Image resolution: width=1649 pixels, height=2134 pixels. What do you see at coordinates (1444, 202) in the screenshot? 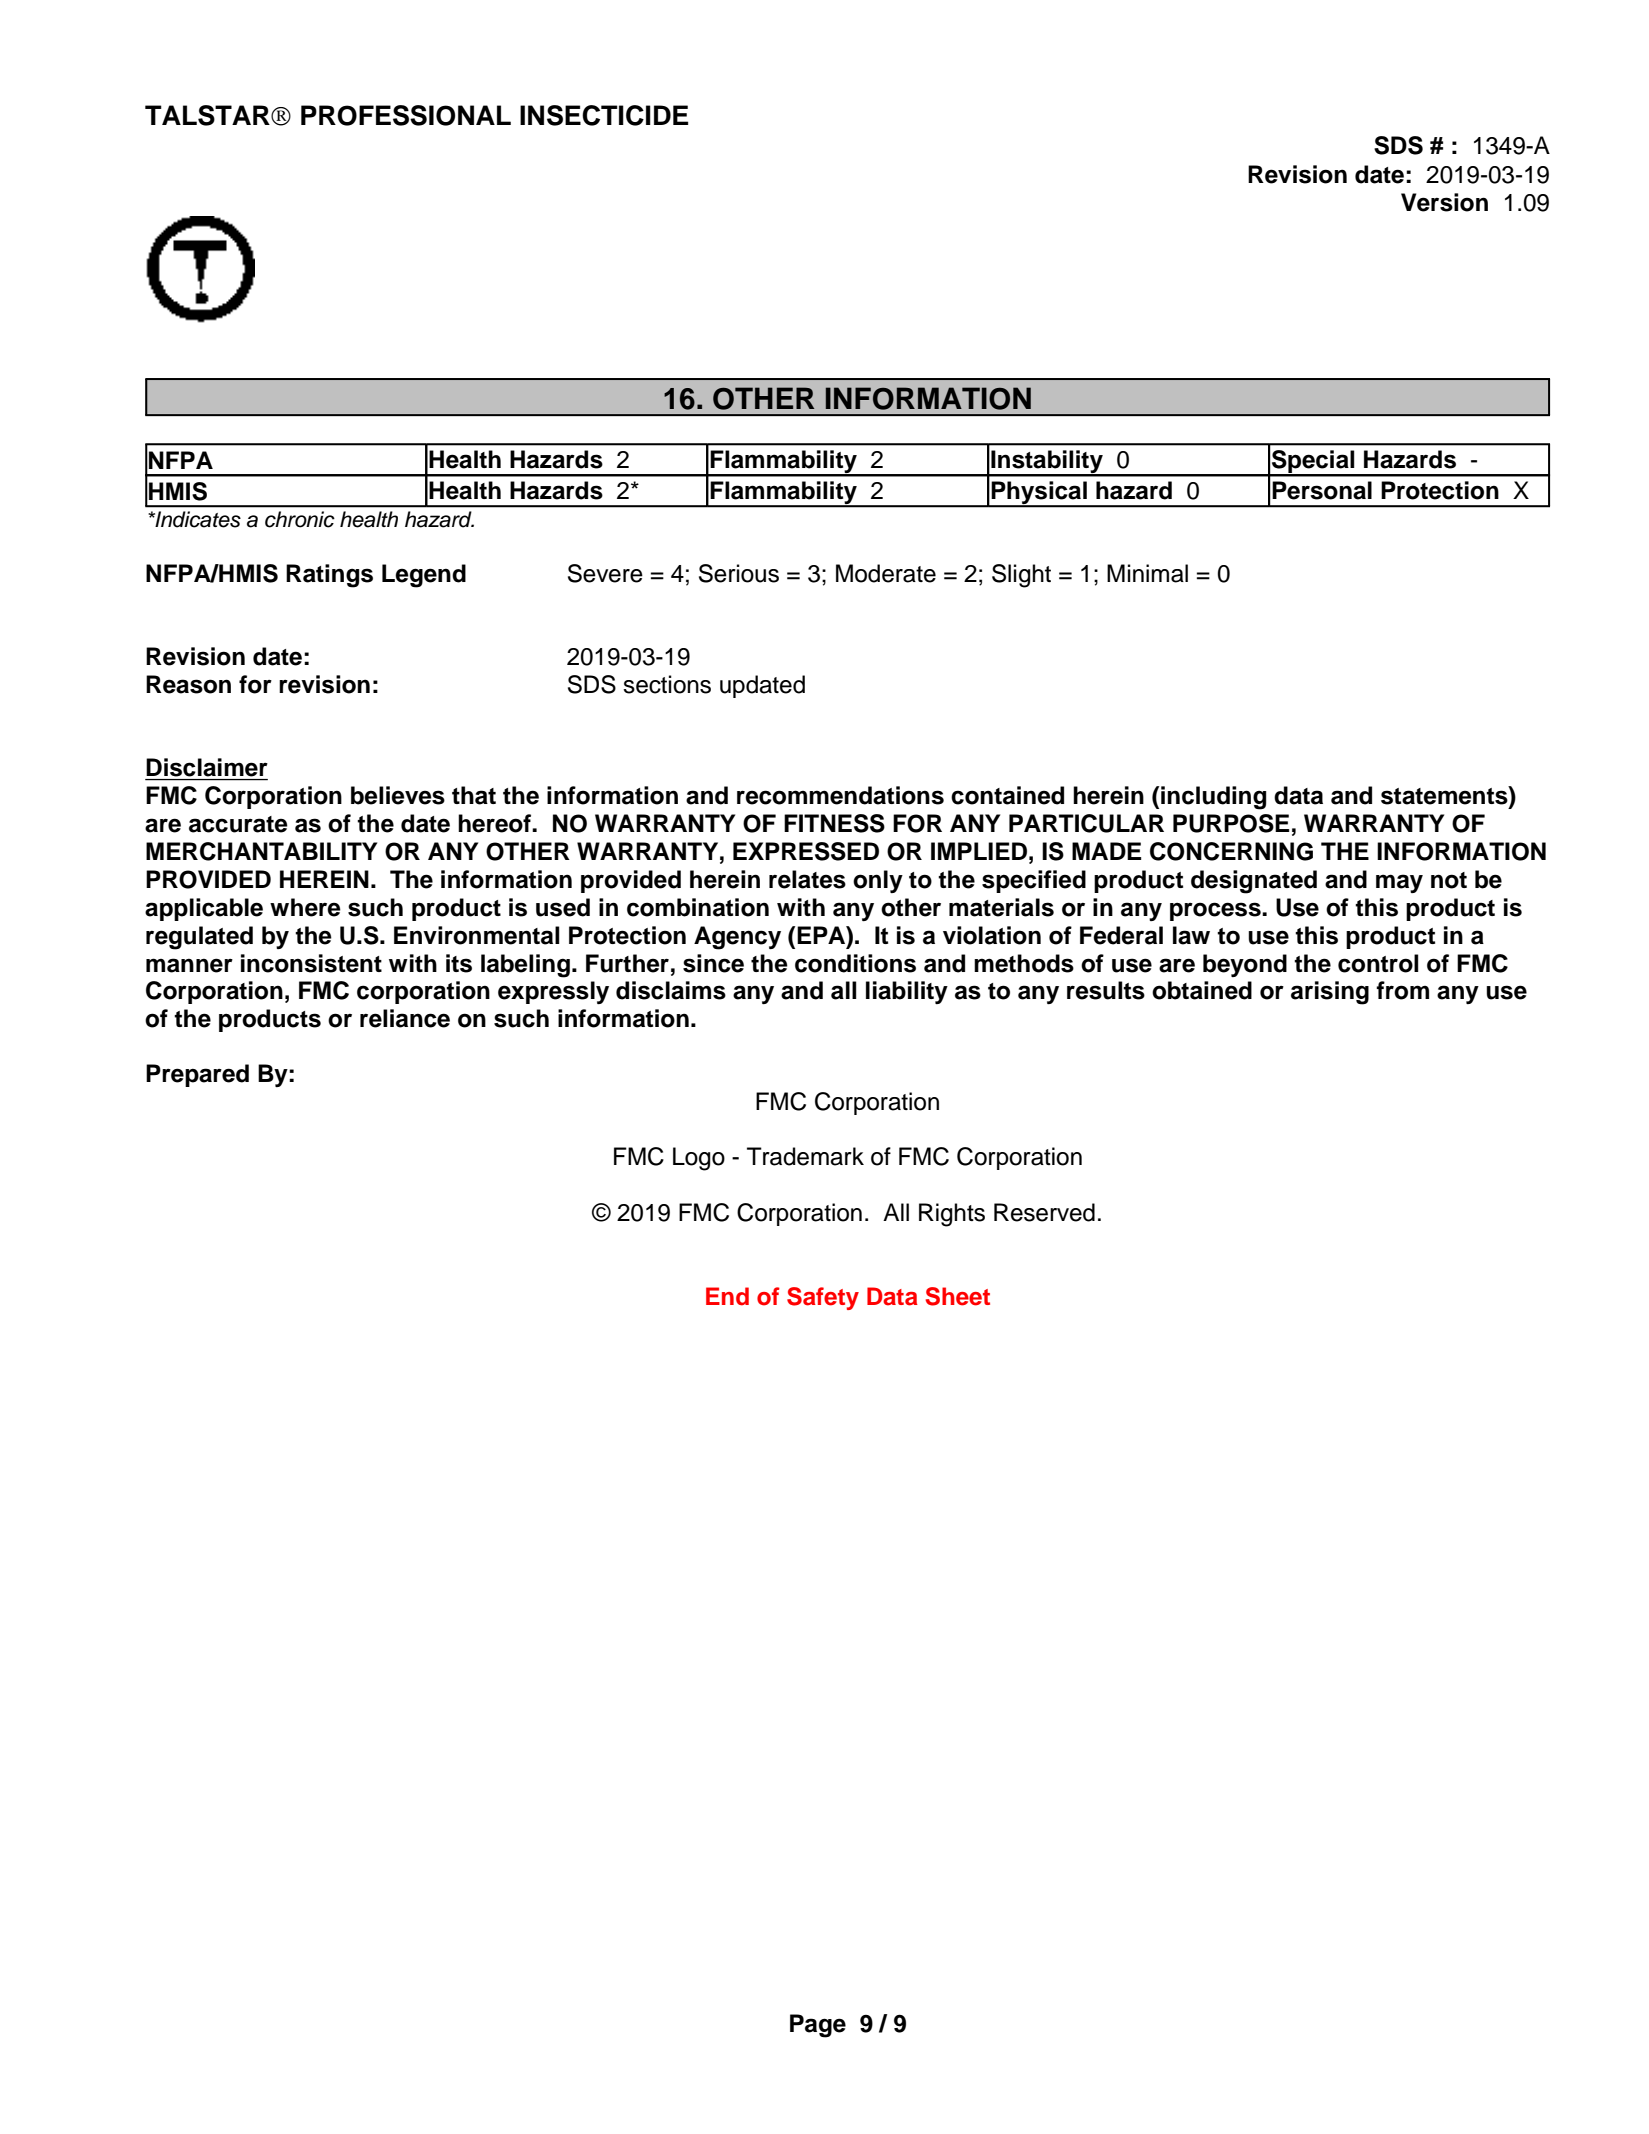
I see `Version` at bounding box center [1444, 202].
